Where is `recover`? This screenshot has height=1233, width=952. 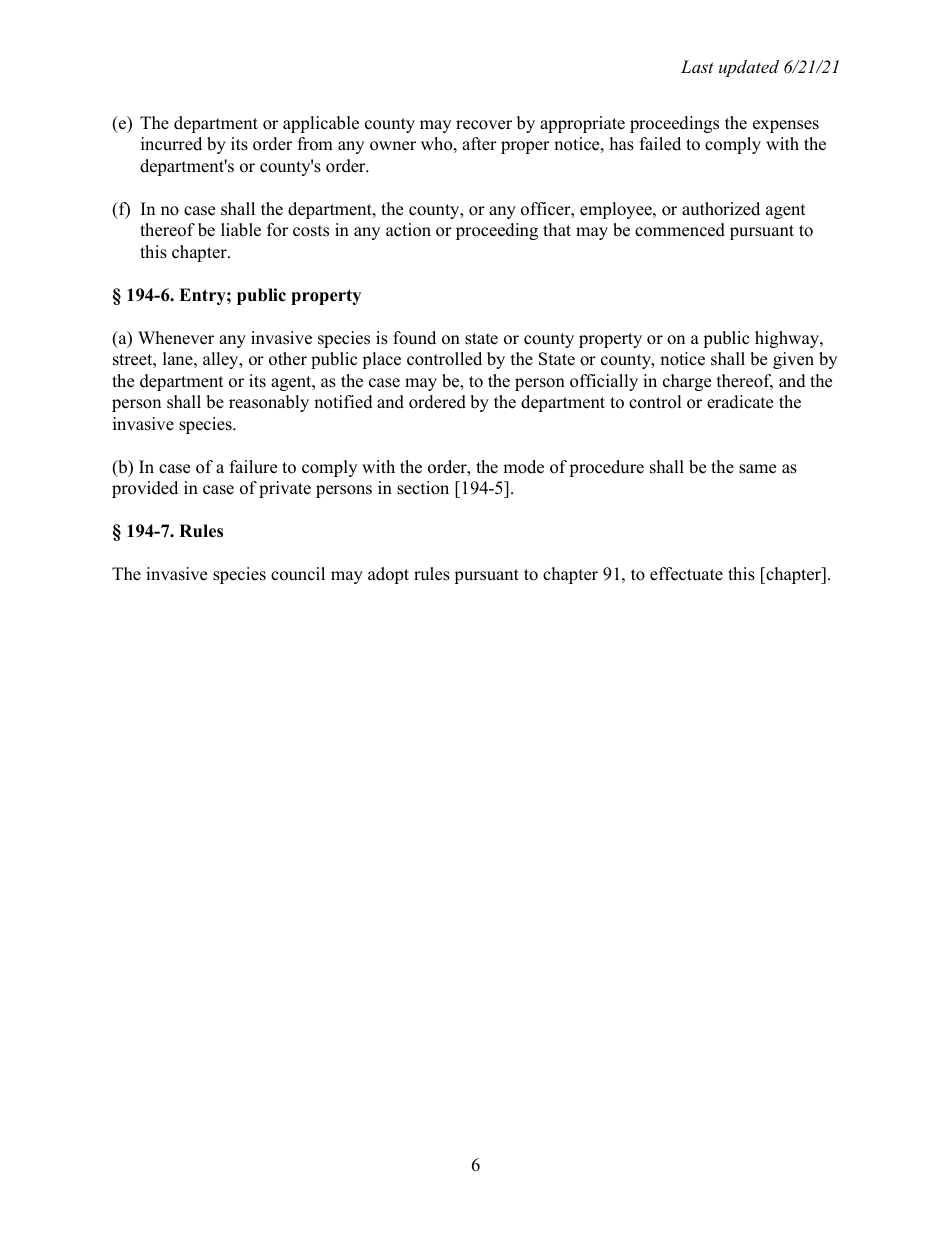 recover is located at coordinates (484, 125).
